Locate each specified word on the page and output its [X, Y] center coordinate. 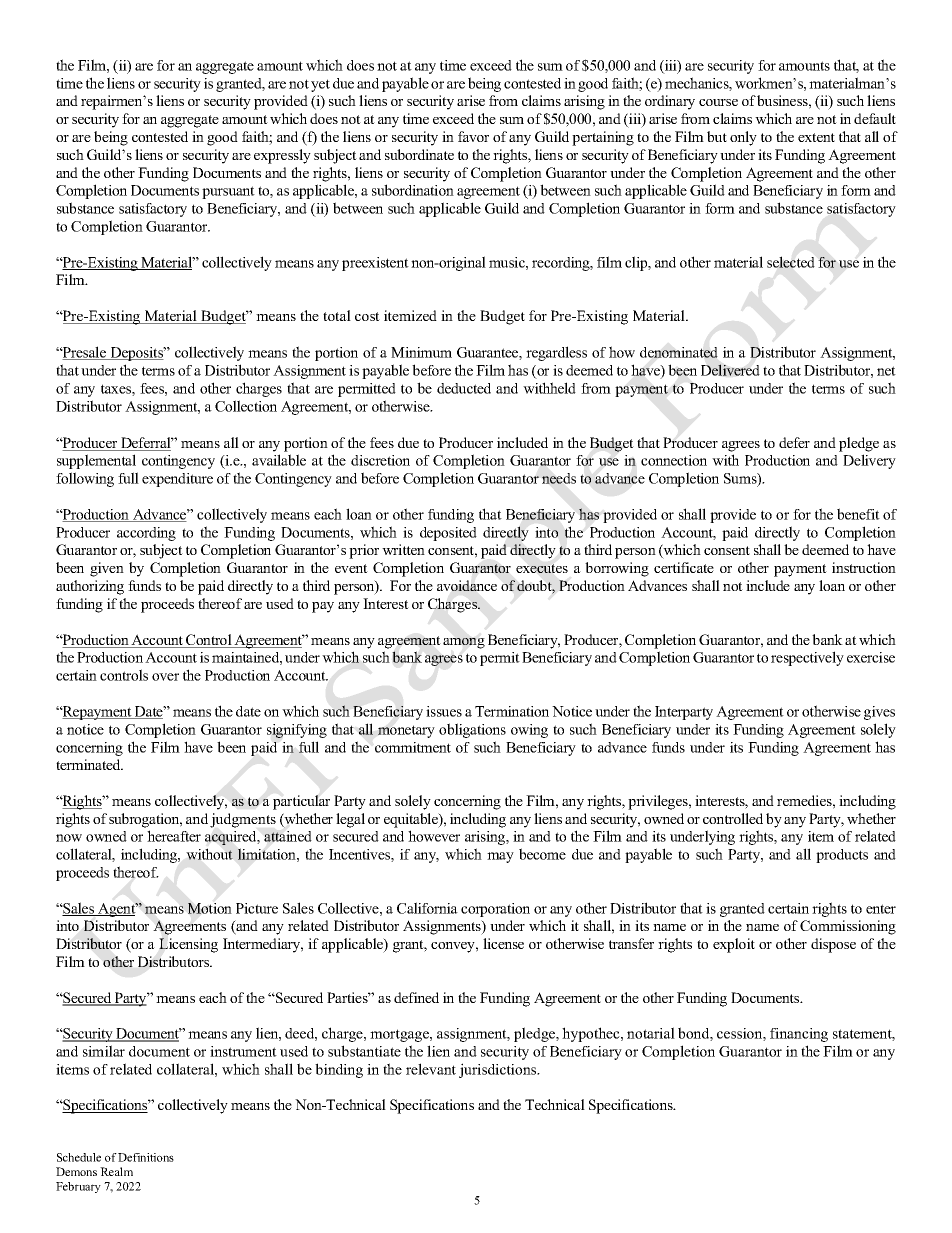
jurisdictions [499, 1070]
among [464, 643]
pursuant [228, 192]
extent [816, 137]
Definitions [146, 1157]
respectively [807, 658]
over [165, 677]
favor [473, 136]
